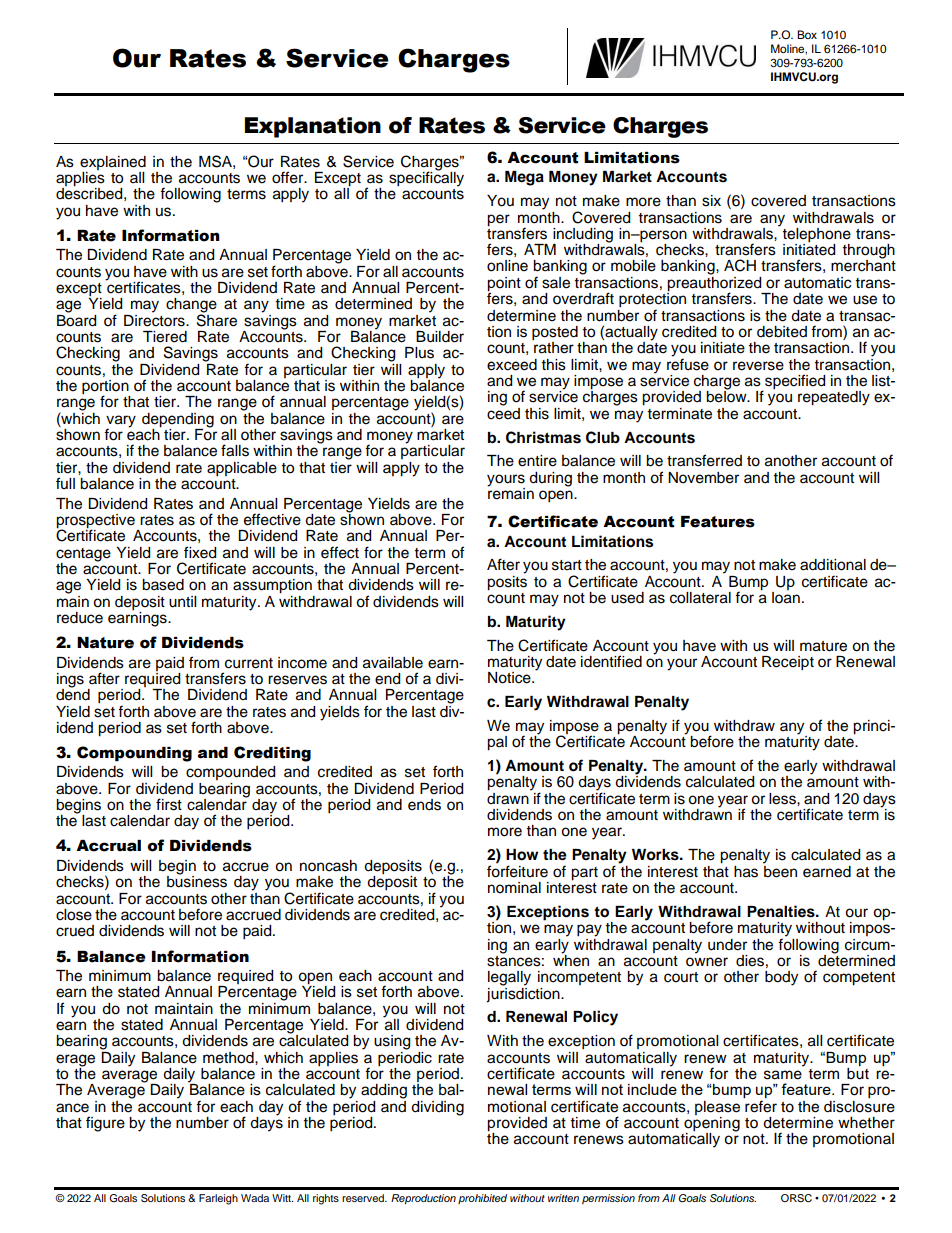 The width and height of the screenshot is (952, 1233). Describe the element at coordinates (727, 396) in the screenshot. I see `below` at that location.
